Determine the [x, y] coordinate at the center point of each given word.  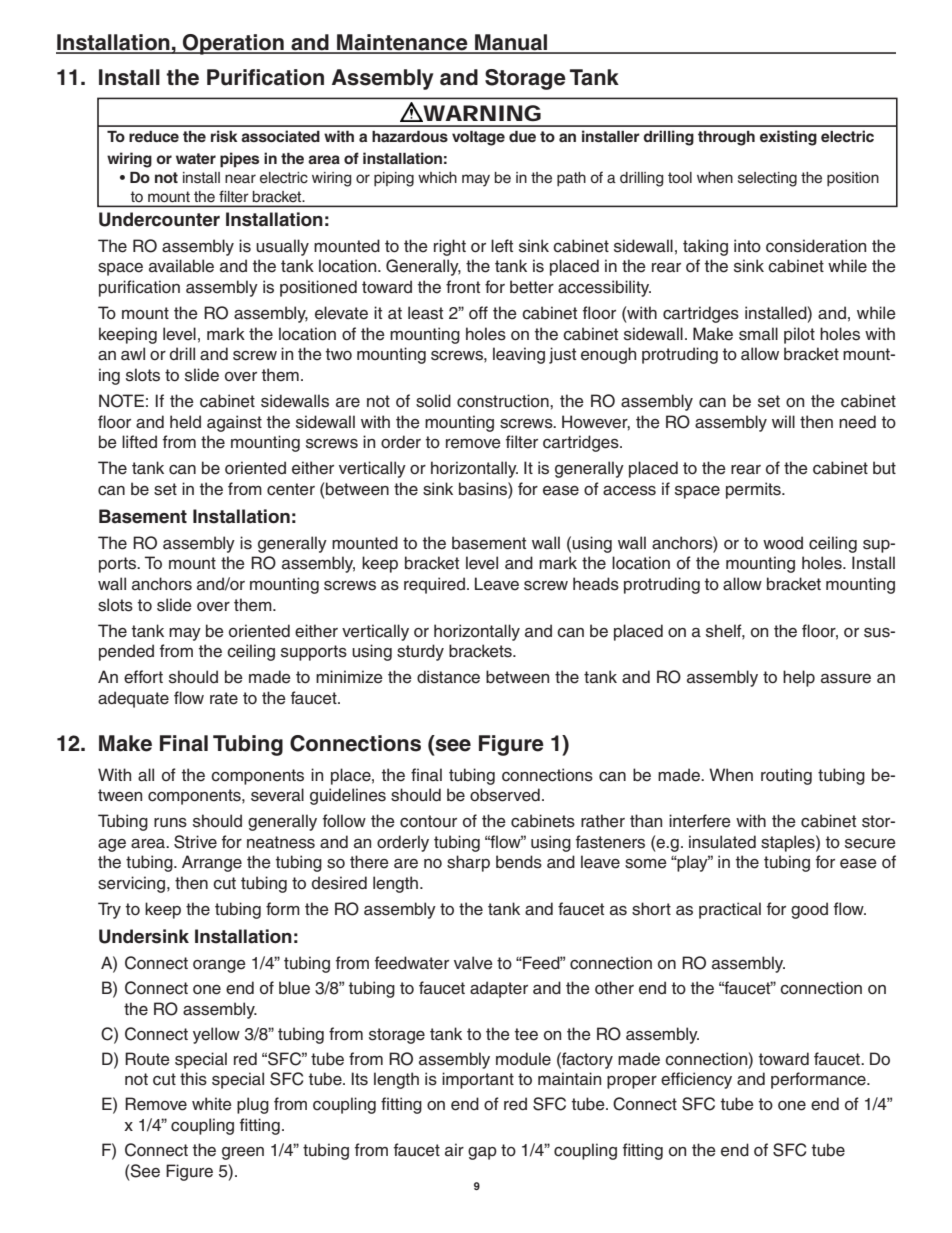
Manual [511, 43]
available [181, 266]
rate [224, 698]
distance [448, 677]
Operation [233, 44]
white [212, 1104]
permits [754, 490]
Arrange [212, 863]
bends [519, 862]
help [799, 678]
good [809, 910]
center [291, 489]
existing [788, 138]
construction [504, 401]
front [463, 287]
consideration [816, 246]
